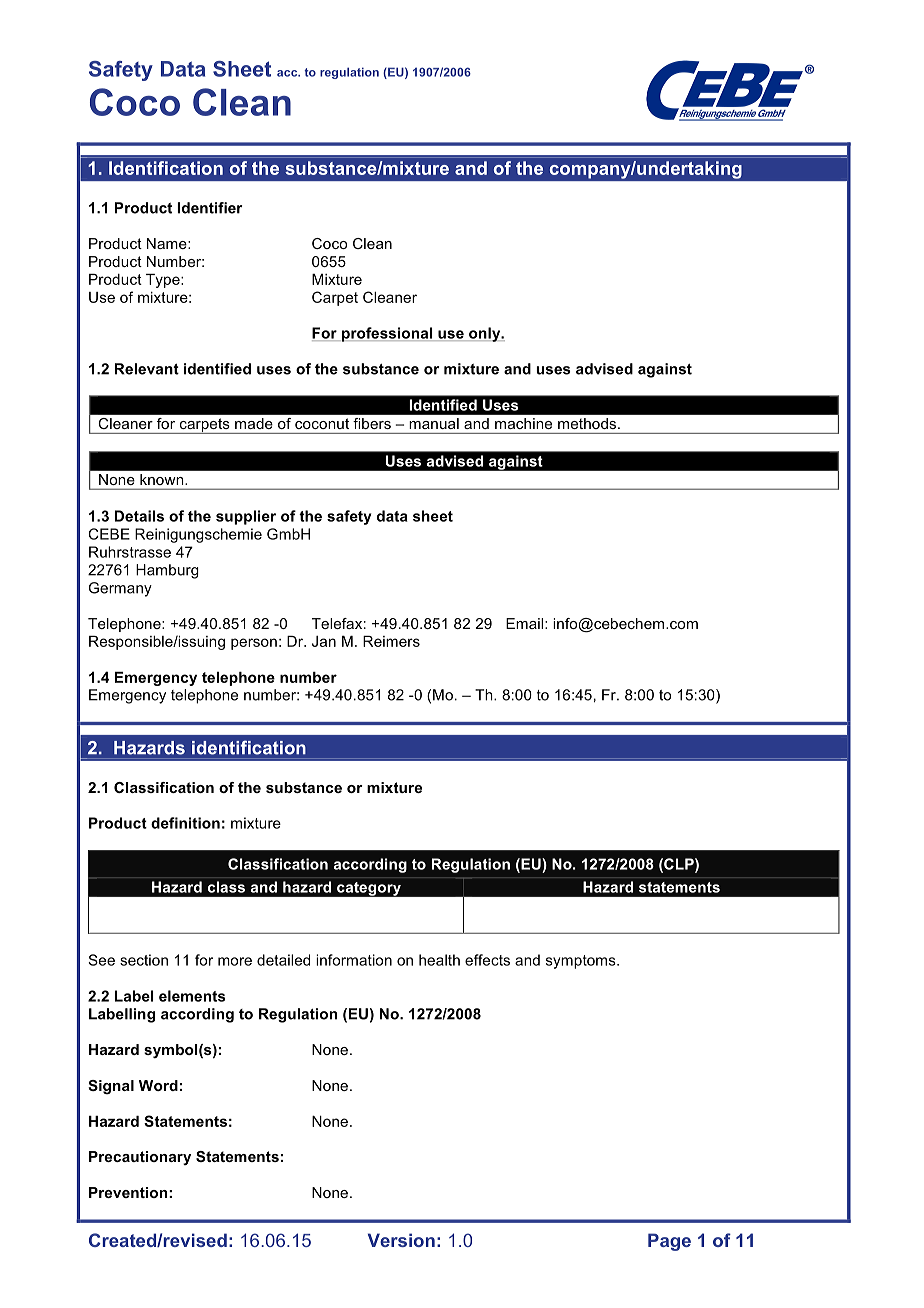 The width and height of the screenshot is (924, 1308). Describe the element at coordinates (164, 281) in the screenshot. I see `Type` at that location.
